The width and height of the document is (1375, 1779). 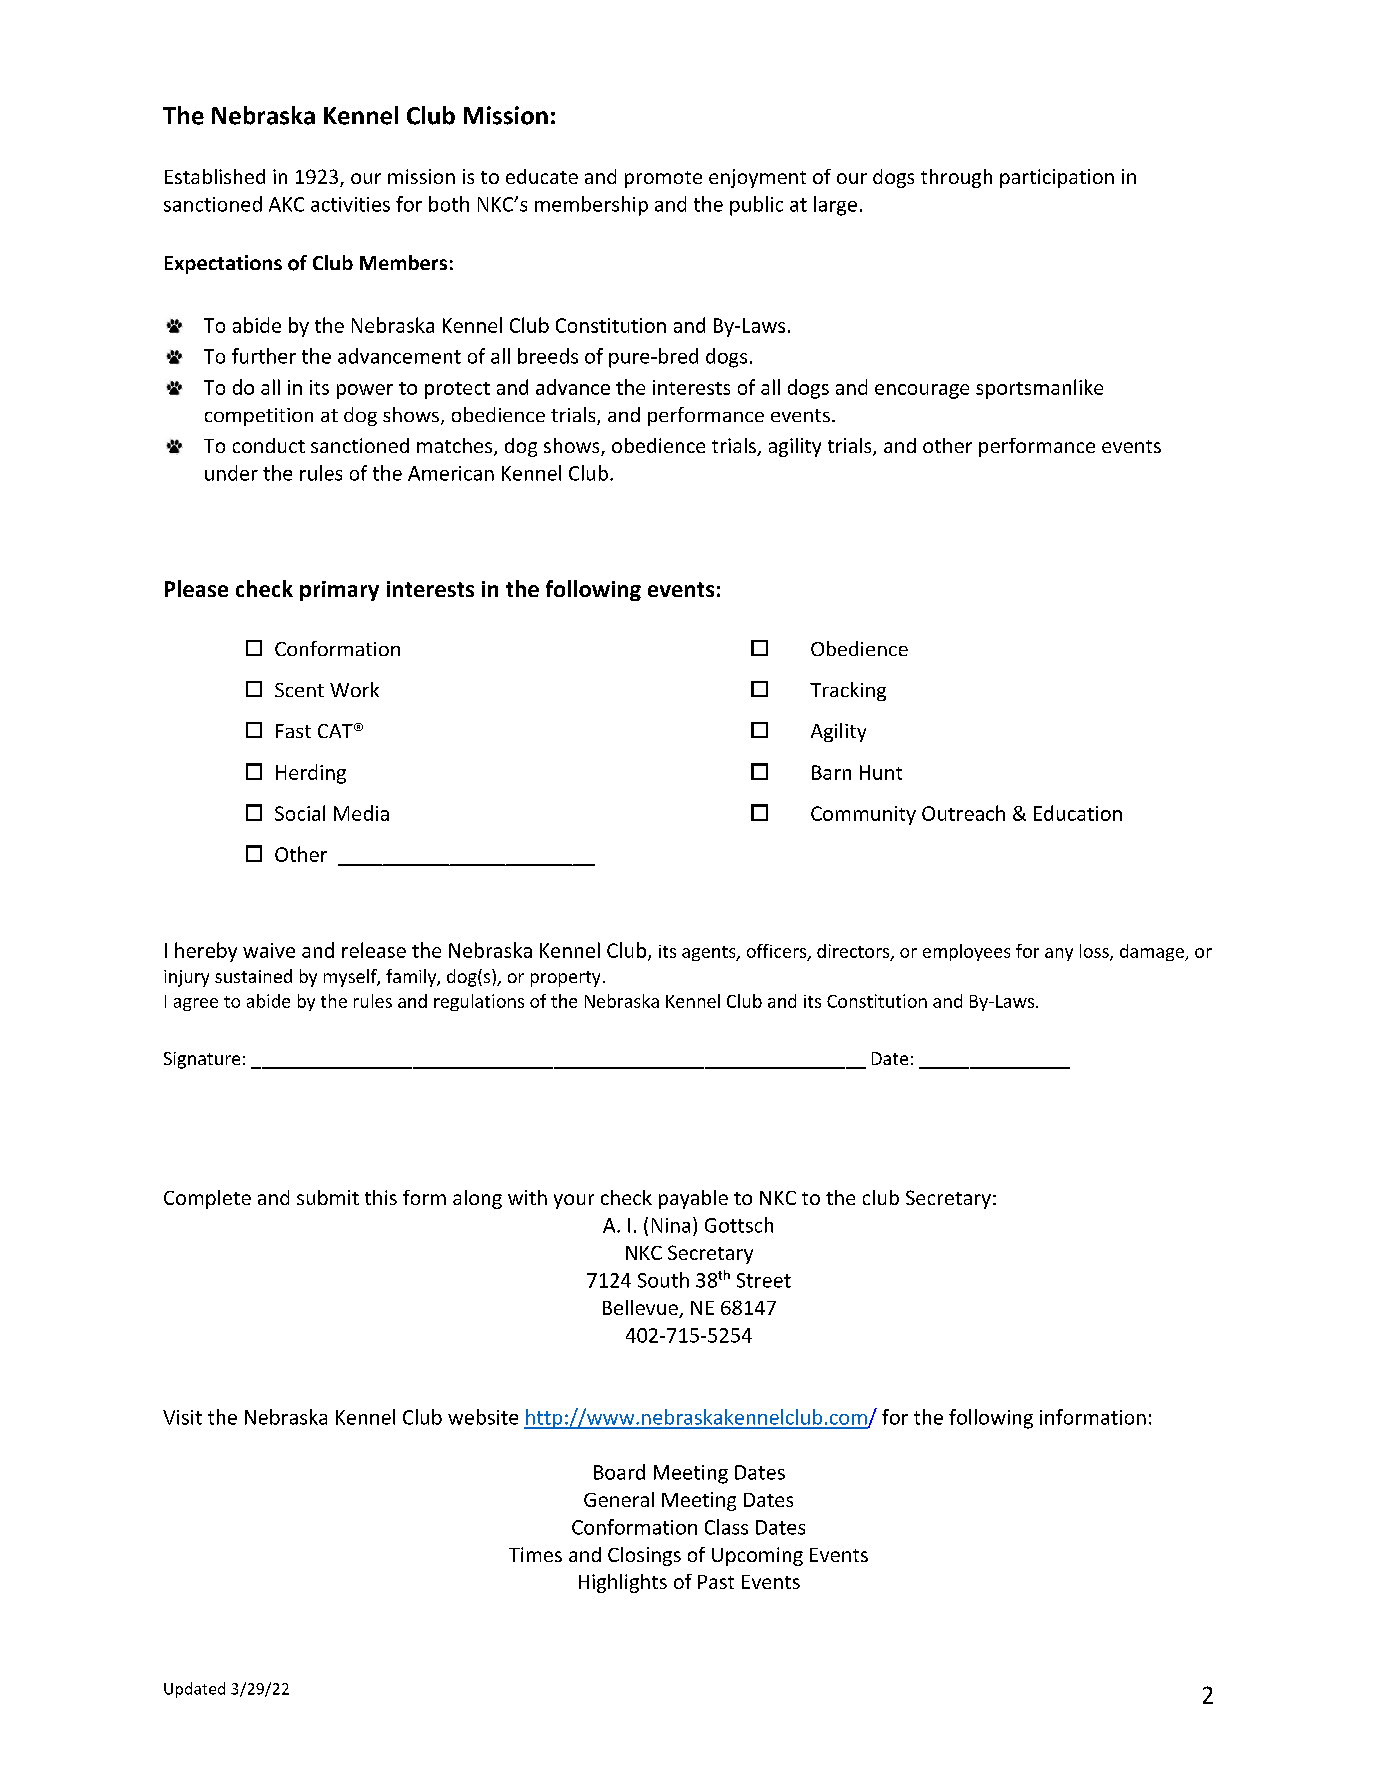 I want to click on submit, so click(x=328, y=1197).
